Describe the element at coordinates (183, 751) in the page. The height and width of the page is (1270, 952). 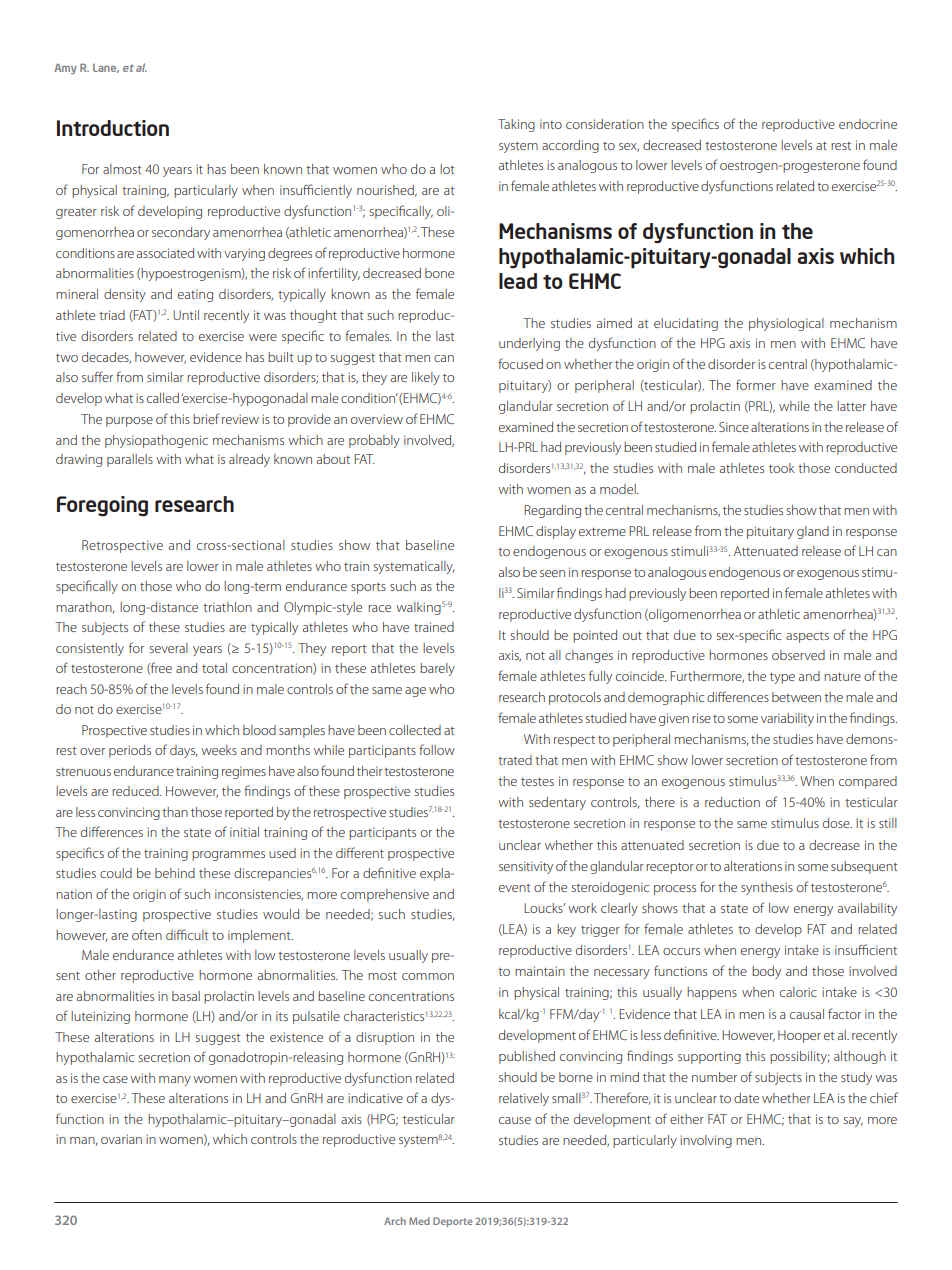
I see `days` at that location.
